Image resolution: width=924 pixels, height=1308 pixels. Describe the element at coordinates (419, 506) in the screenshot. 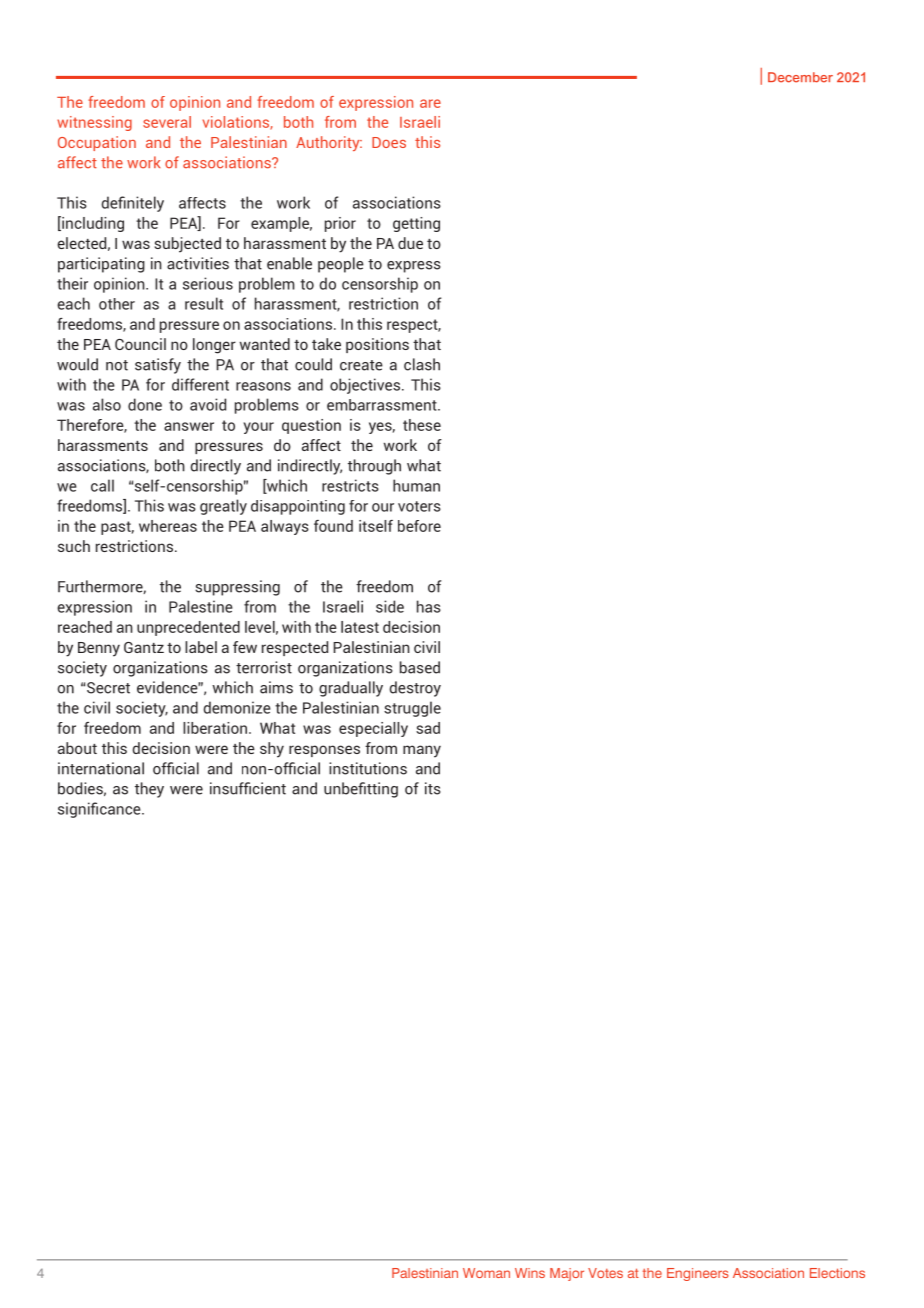

I see `voters` at that location.
